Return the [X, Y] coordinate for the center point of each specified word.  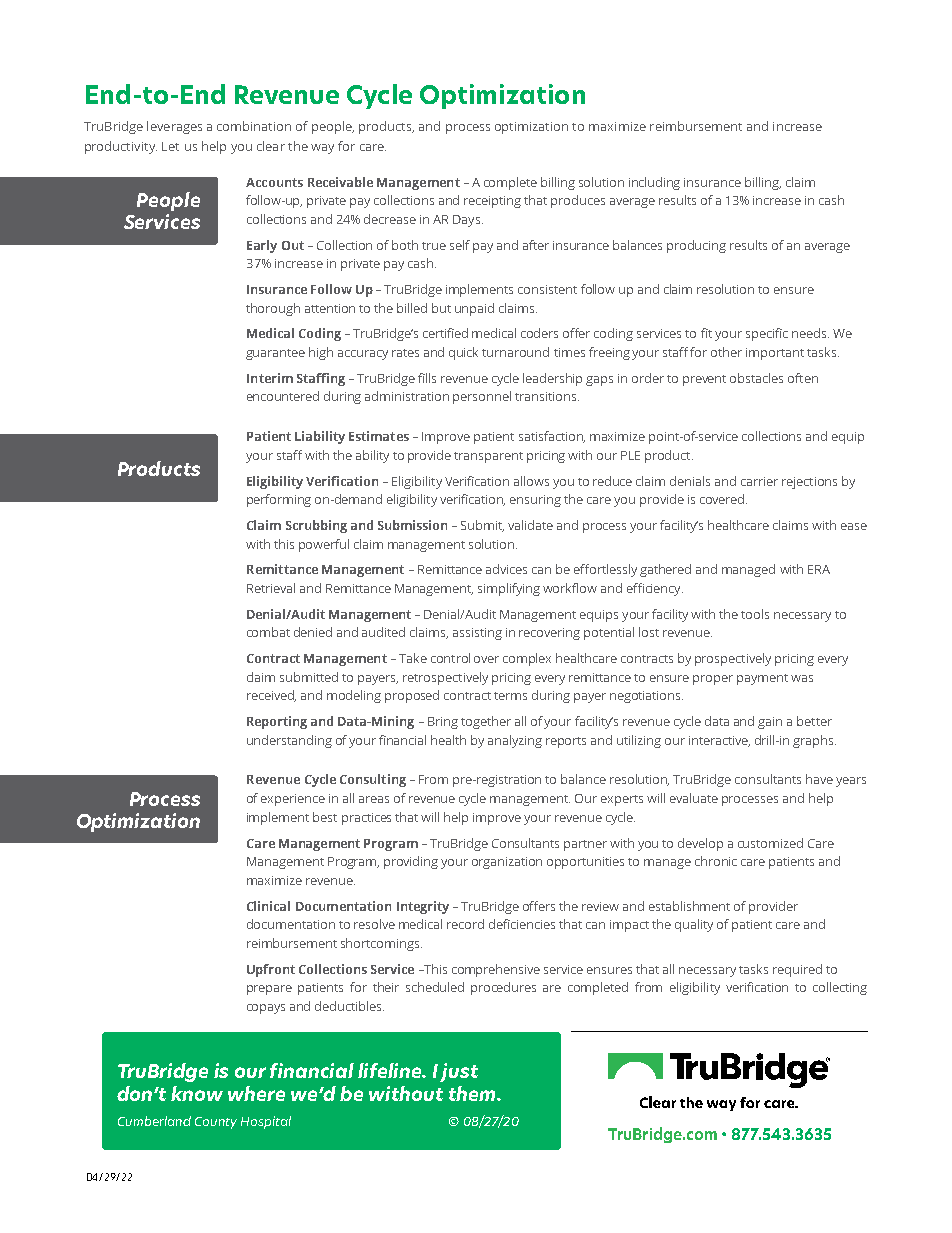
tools [755, 614]
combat [268, 632]
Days [468, 221]
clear [271, 146]
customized [770, 843]
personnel [482, 397]
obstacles [756, 378]
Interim [270, 378]
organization [507, 863]
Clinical [268, 906]
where [256, 1093]
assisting [477, 634]
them [473, 1093]
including [654, 183]
